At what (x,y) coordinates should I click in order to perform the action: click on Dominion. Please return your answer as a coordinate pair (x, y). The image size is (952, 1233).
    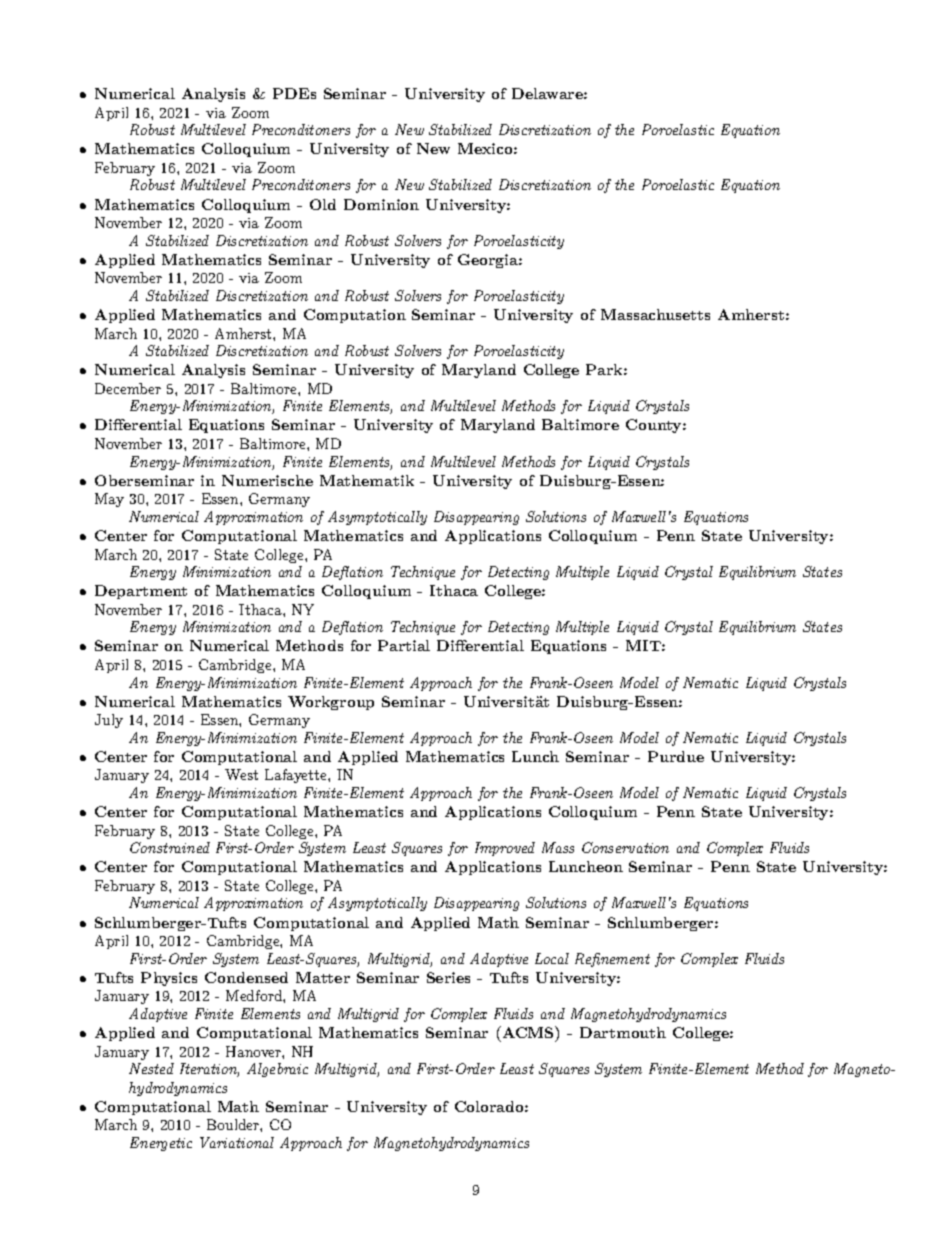
    Looking at the image, I should click on (381, 204).
